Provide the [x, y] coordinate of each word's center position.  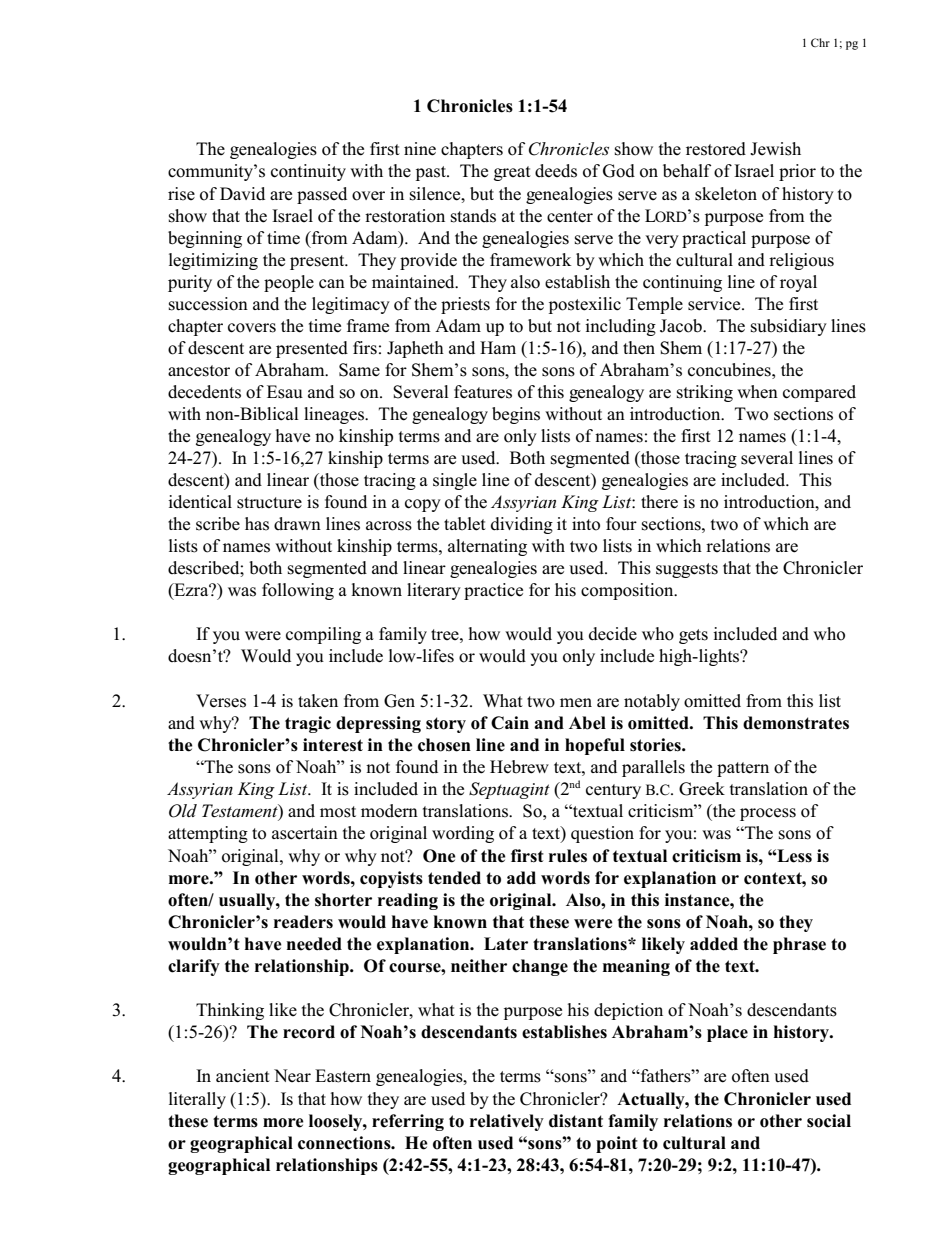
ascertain [305, 833]
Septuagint [509, 790]
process [768, 814]
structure [269, 503]
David [242, 193]
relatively [507, 1122]
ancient [243, 1076]
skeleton [726, 194]
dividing [522, 525]
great [512, 173]
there [659, 502]
